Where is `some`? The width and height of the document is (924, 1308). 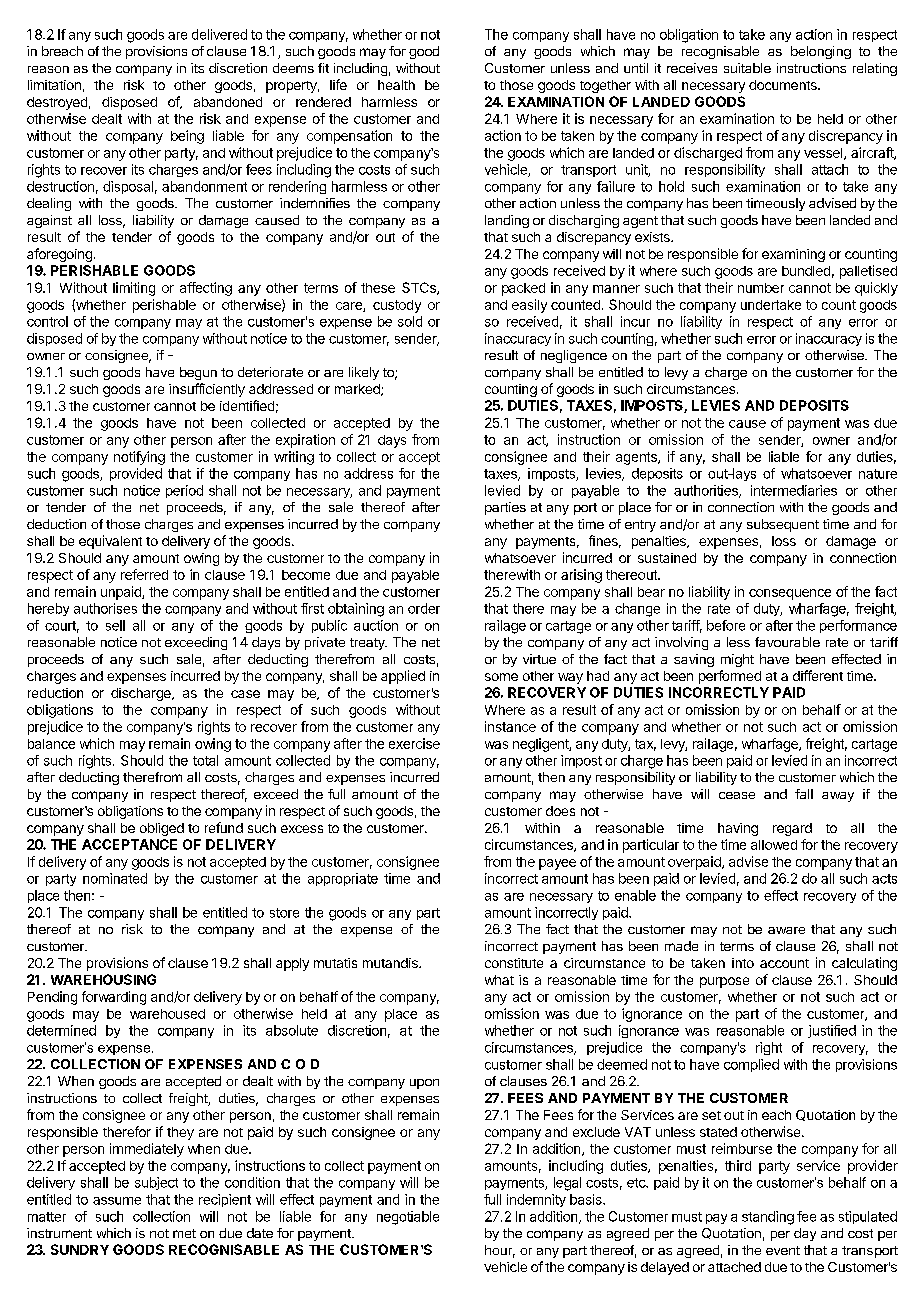
some is located at coordinates (501, 677).
